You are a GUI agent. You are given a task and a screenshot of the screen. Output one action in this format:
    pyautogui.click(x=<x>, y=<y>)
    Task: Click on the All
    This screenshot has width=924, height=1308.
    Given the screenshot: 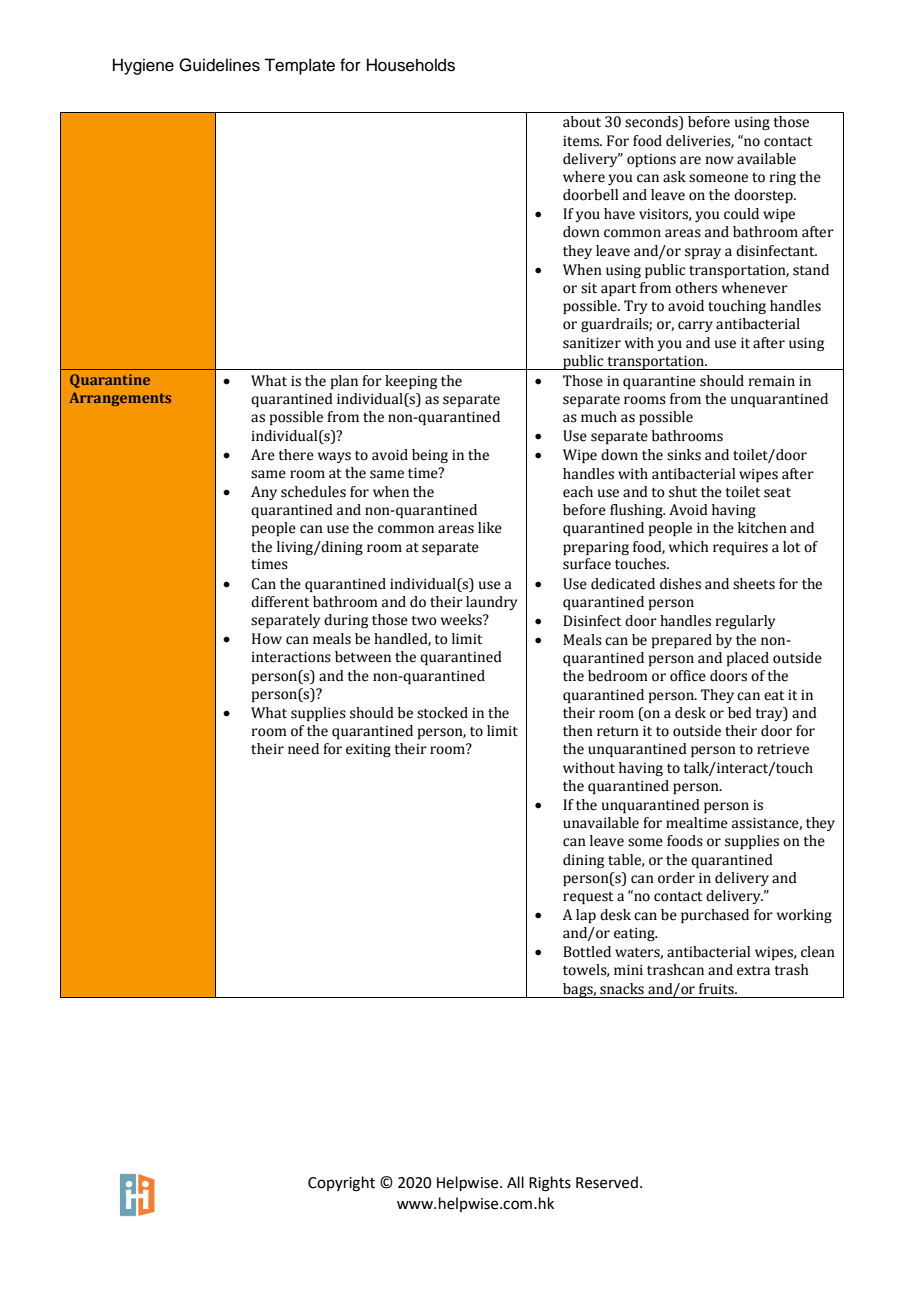 What is the action you would take?
    pyautogui.click(x=515, y=1182)
